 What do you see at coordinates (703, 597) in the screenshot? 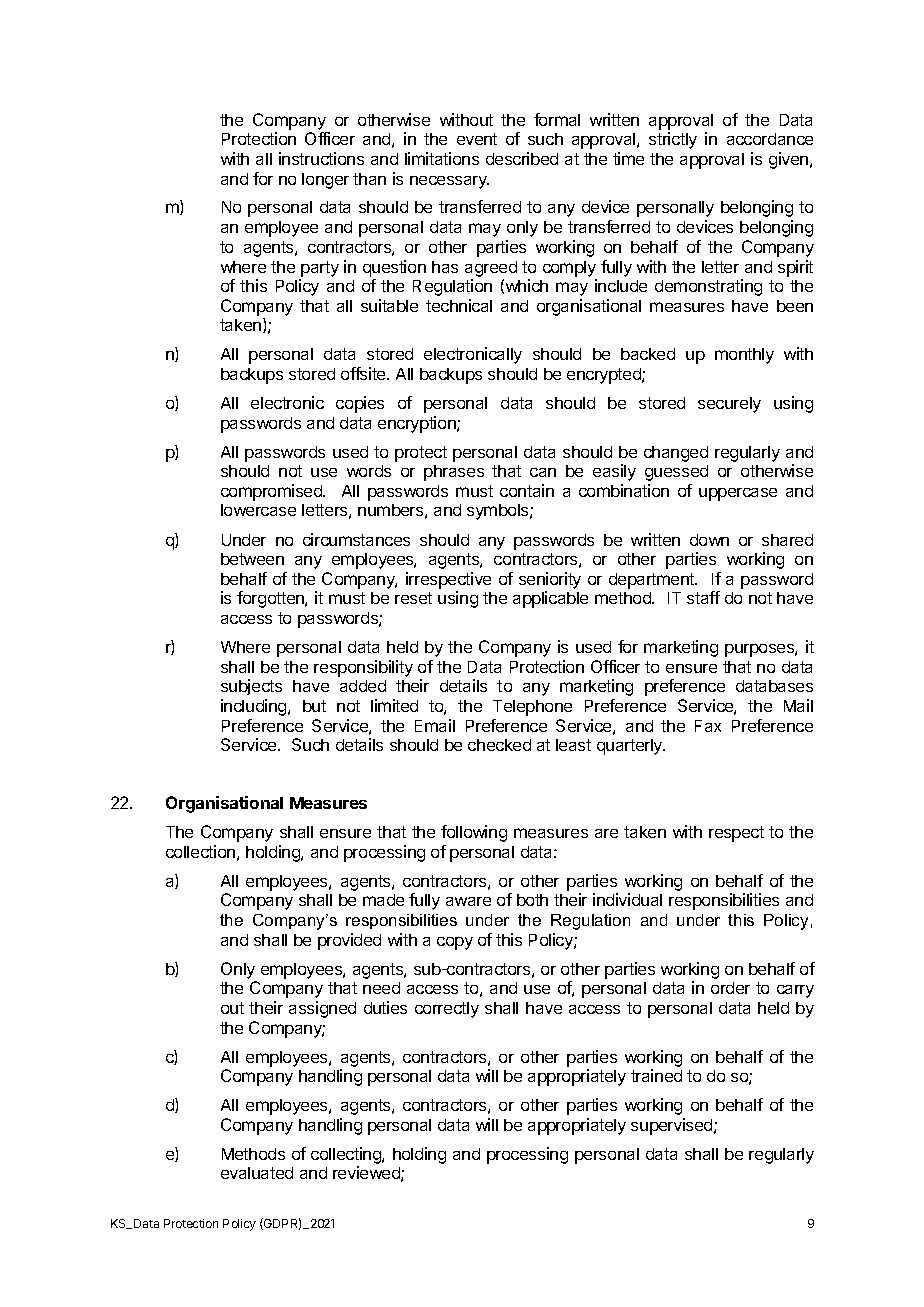
I see `staff` at bounding box center [703, 597].
